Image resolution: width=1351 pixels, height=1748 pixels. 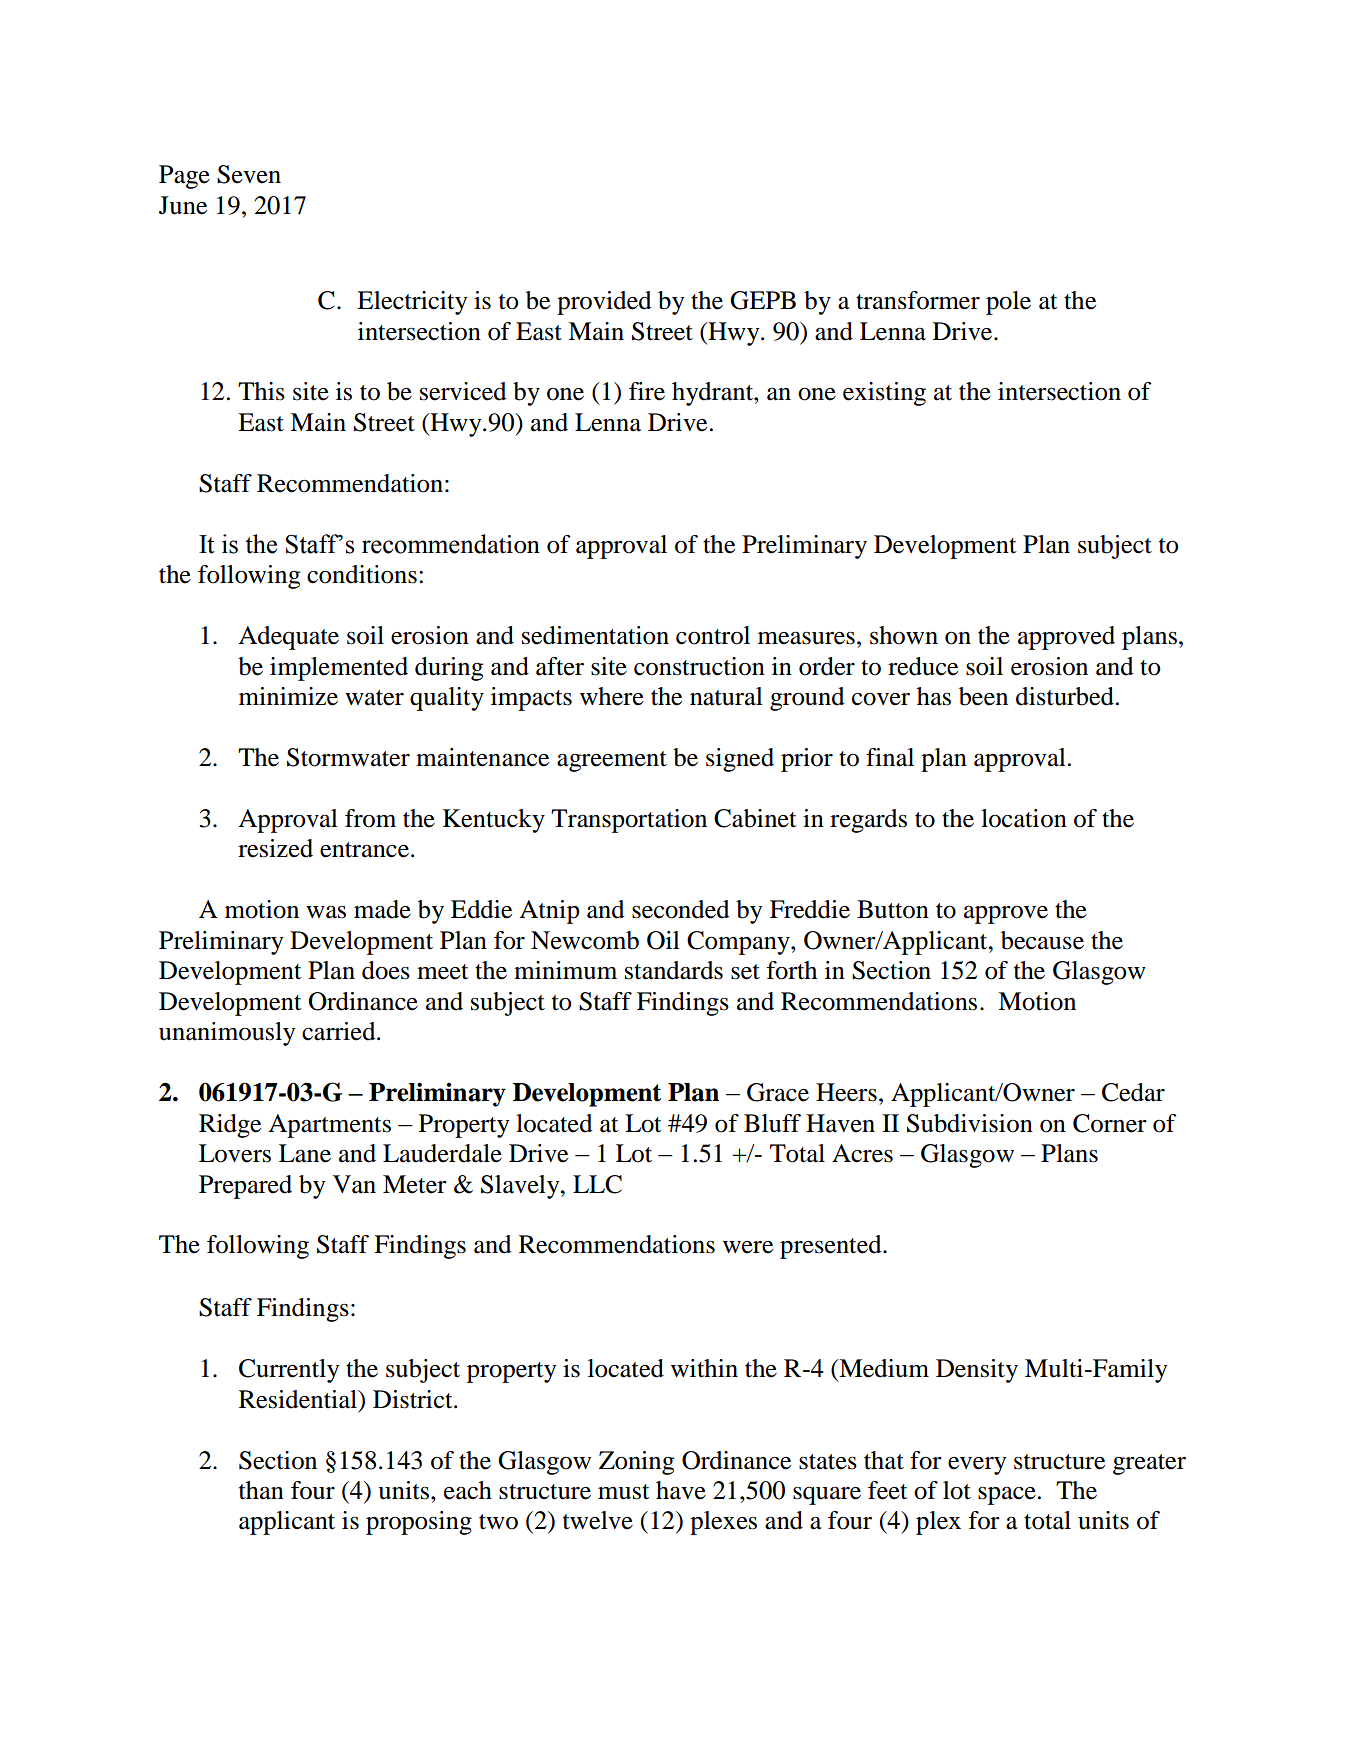 I want to click on than, so click(x=261, y=1490).
